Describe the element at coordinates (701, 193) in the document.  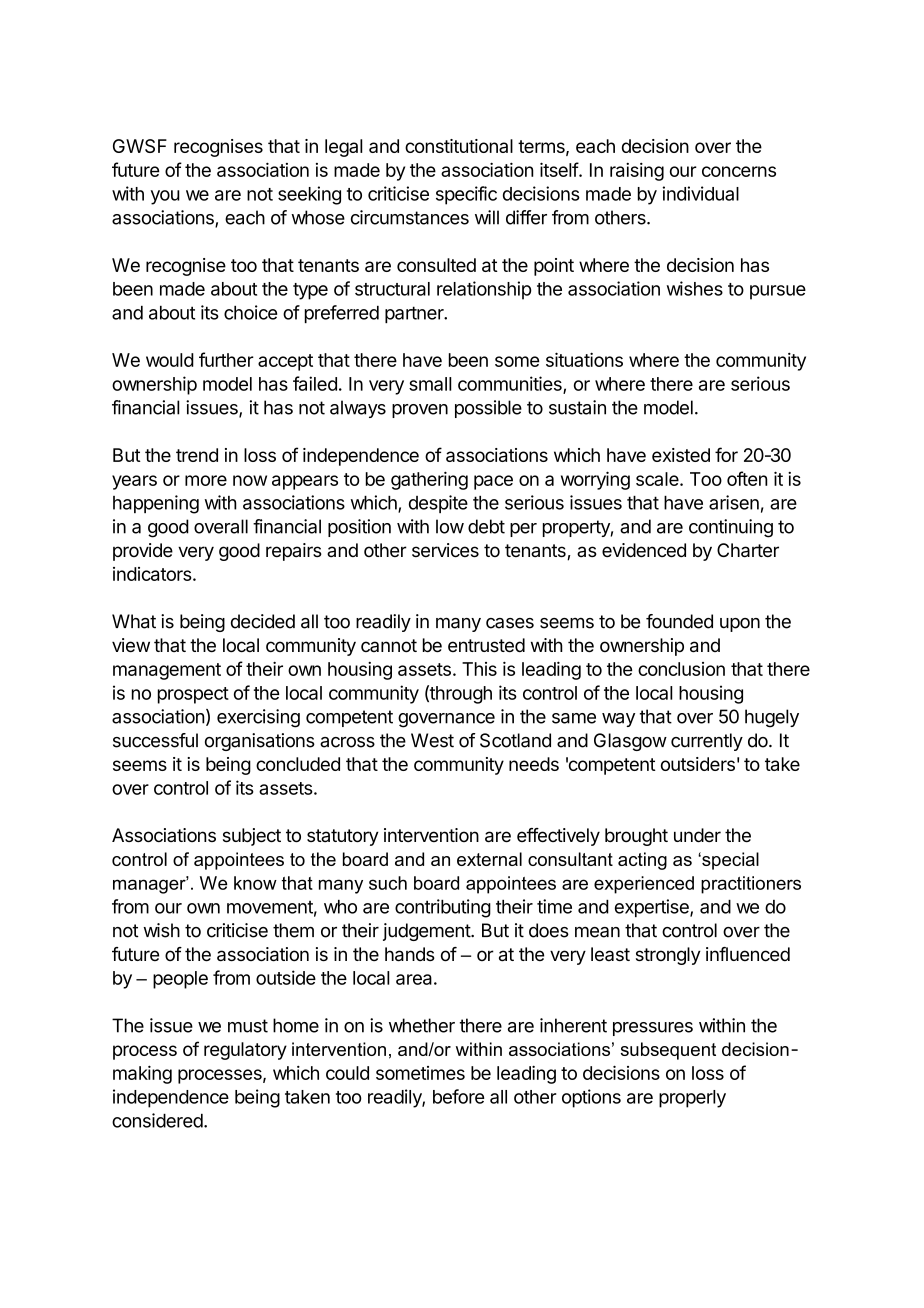
I see `individual` at that location.
